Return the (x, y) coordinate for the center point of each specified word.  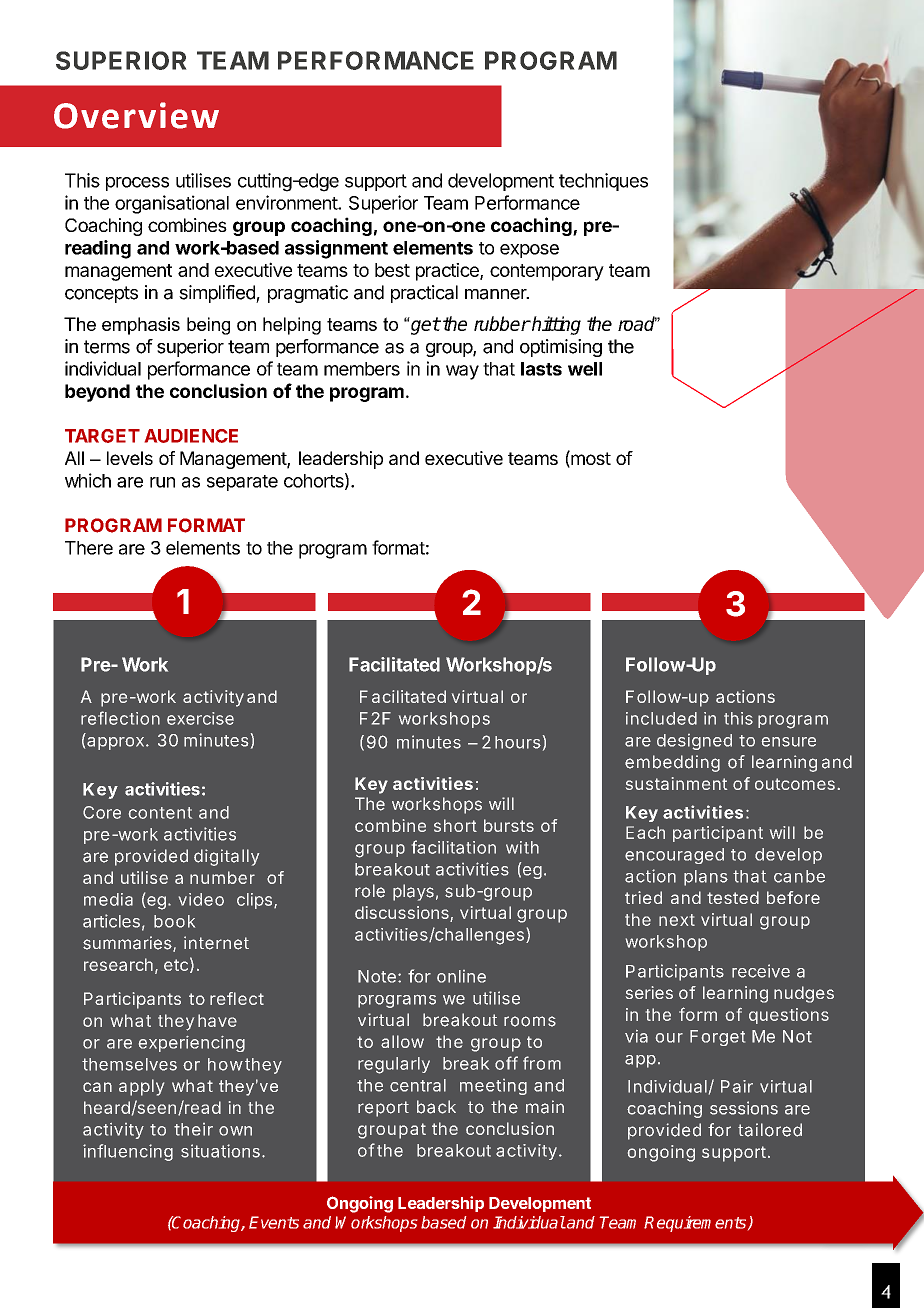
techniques (603, 182)
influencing (128, 1152)
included (661, 718)
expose (529, 251)
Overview (136, 115)
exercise (200, 718)
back (436, 1107)
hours (518, 742)
